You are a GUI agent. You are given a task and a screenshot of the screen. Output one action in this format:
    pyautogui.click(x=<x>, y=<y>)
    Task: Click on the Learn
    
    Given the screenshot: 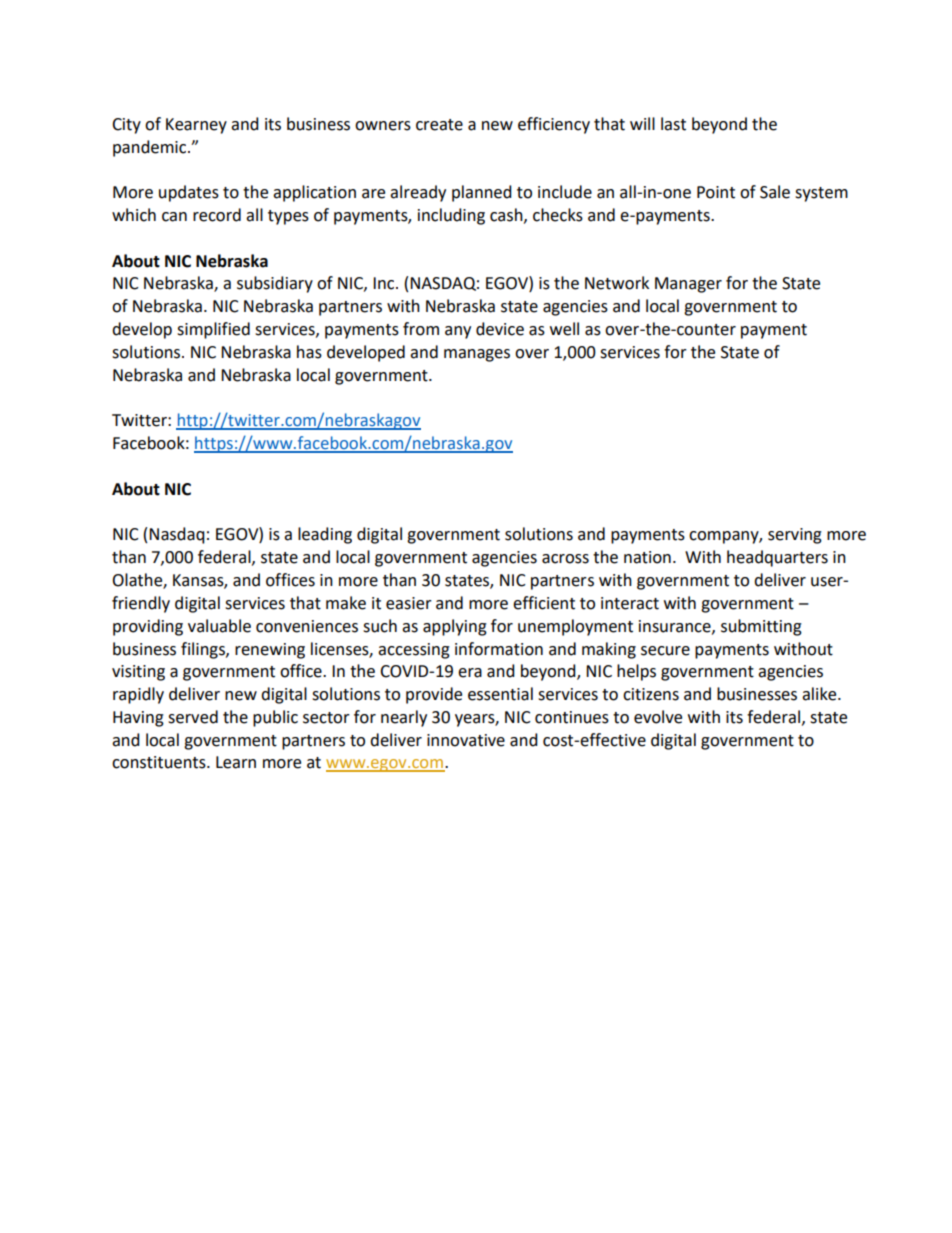 What is the action you would take?
    pyautogui.click(x=236, y=762)
